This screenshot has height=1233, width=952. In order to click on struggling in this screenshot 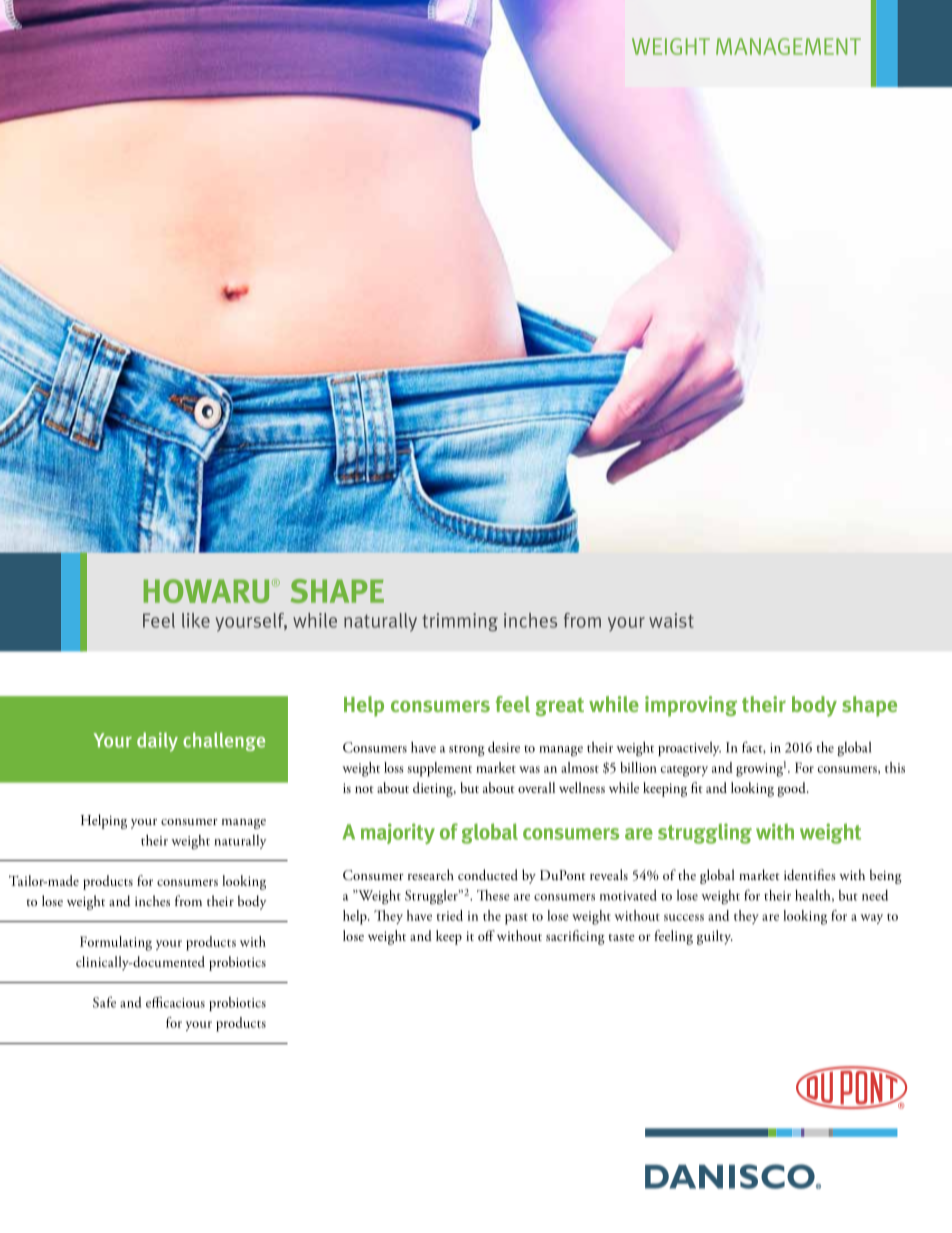, I will do `click(705, 833)`.
